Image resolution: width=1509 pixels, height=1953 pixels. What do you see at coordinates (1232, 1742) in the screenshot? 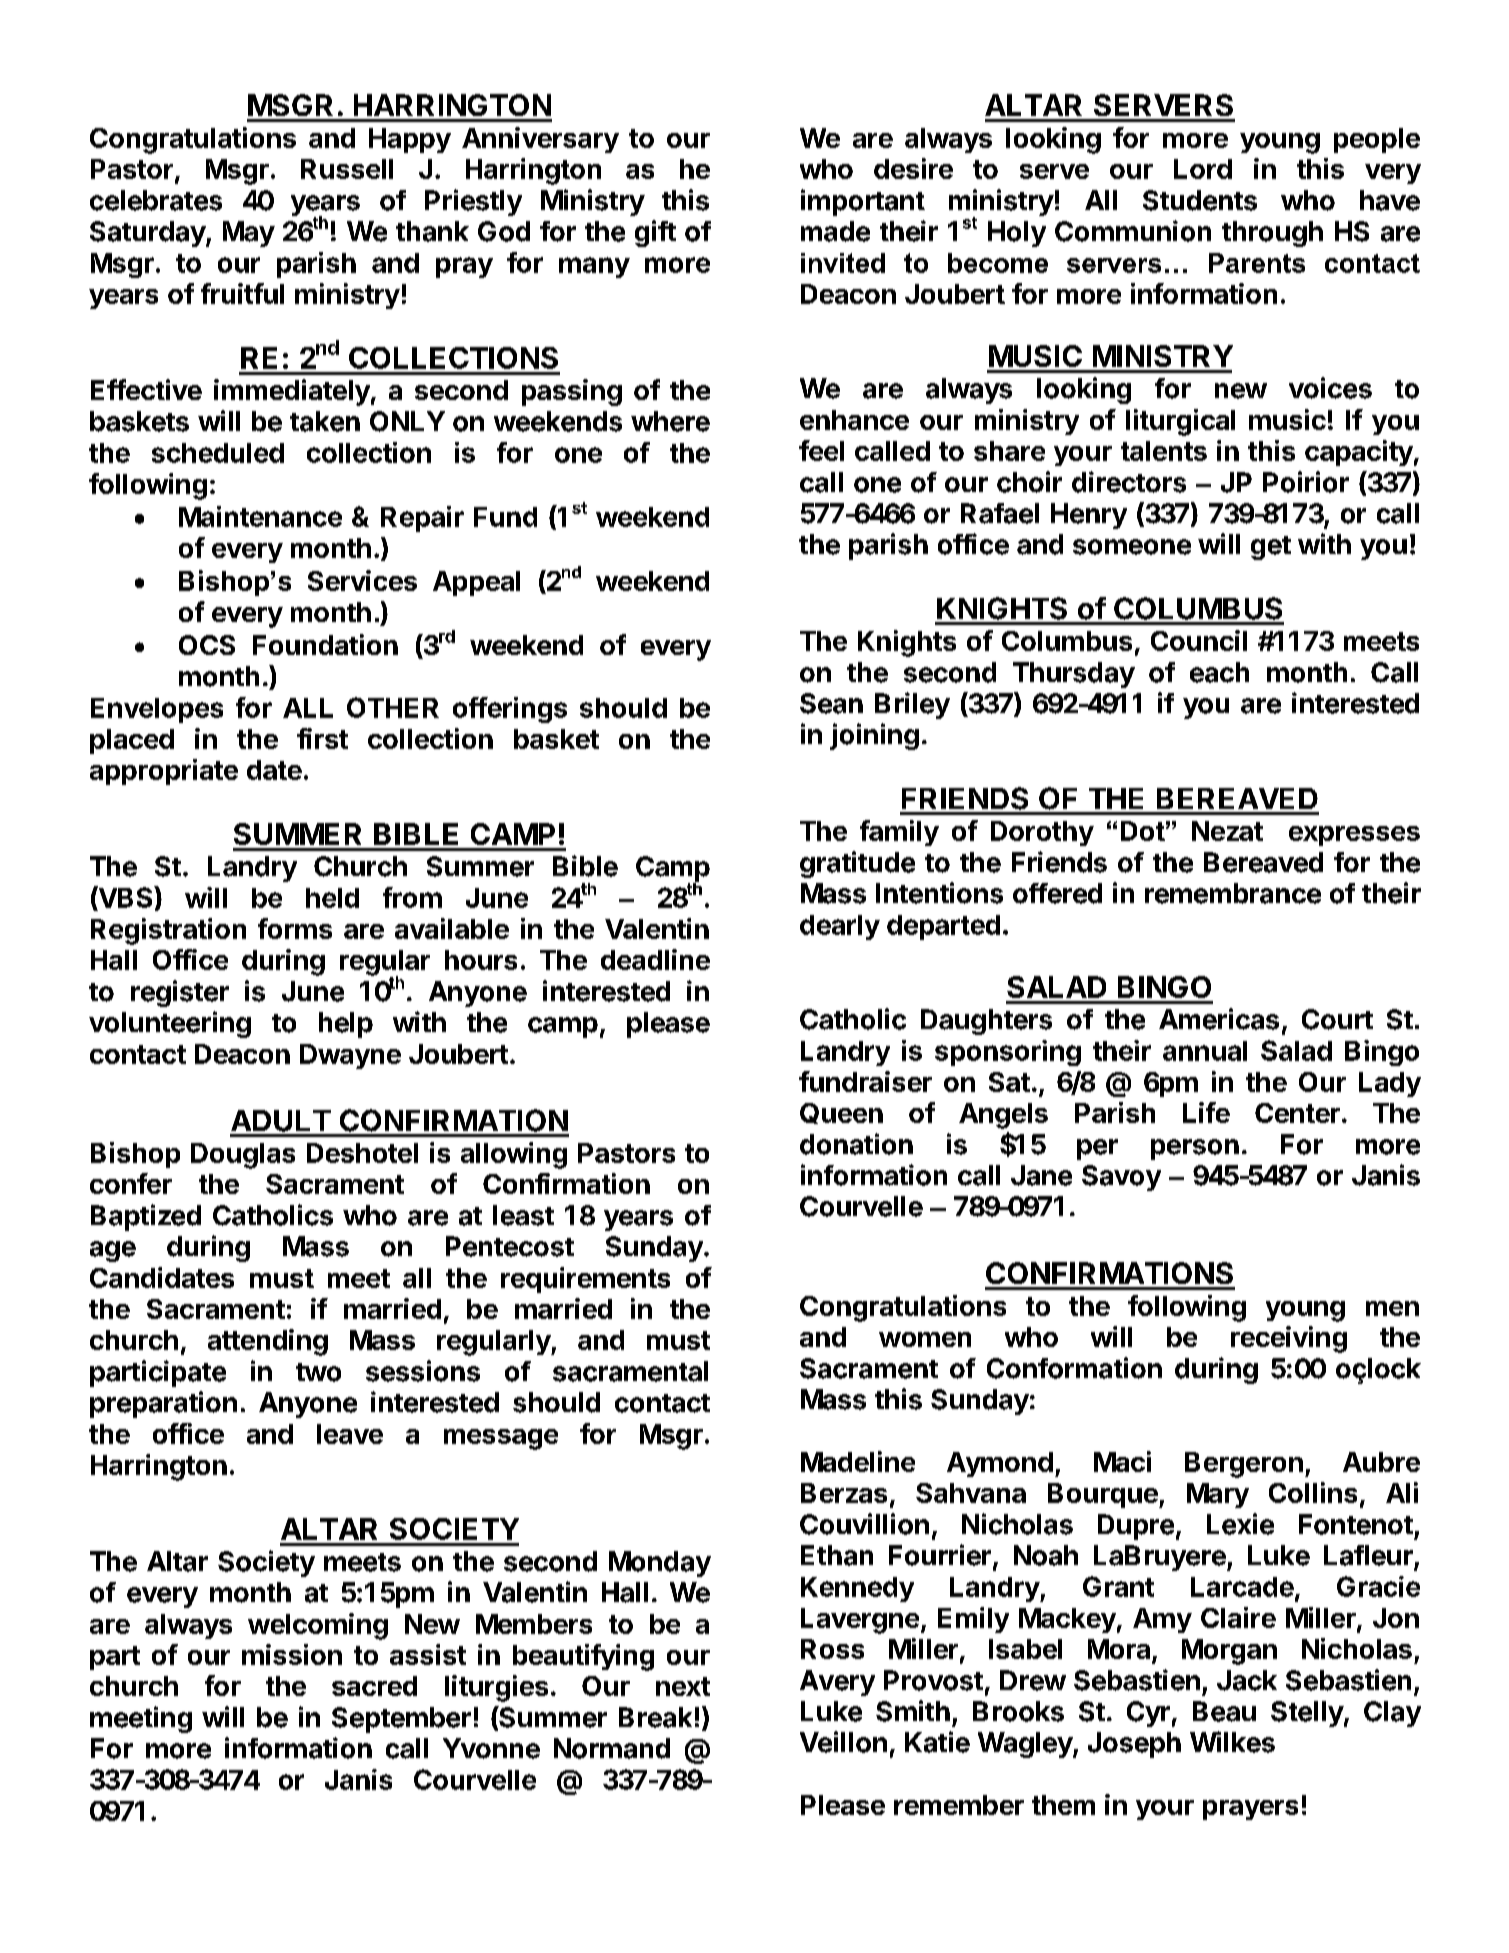
I see `Wilkes` at bounding box center [1232, 1742].
